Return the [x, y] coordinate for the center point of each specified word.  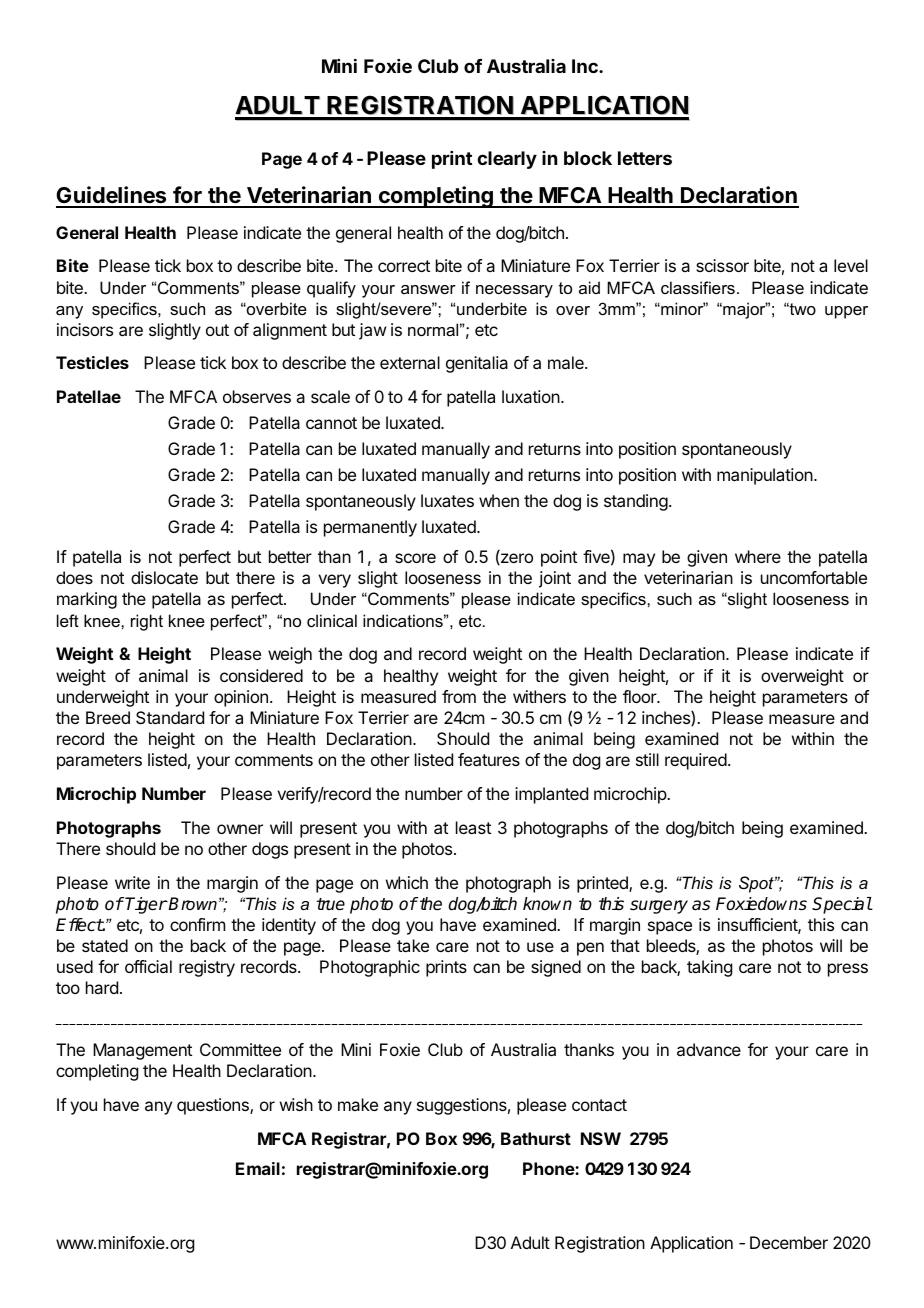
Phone [549, 1168]
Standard [170, 717]
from [459, 696]
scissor [722, 265]
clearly [507, 160]
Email [258, 1168]
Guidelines [112, 196]
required [696, 761]
